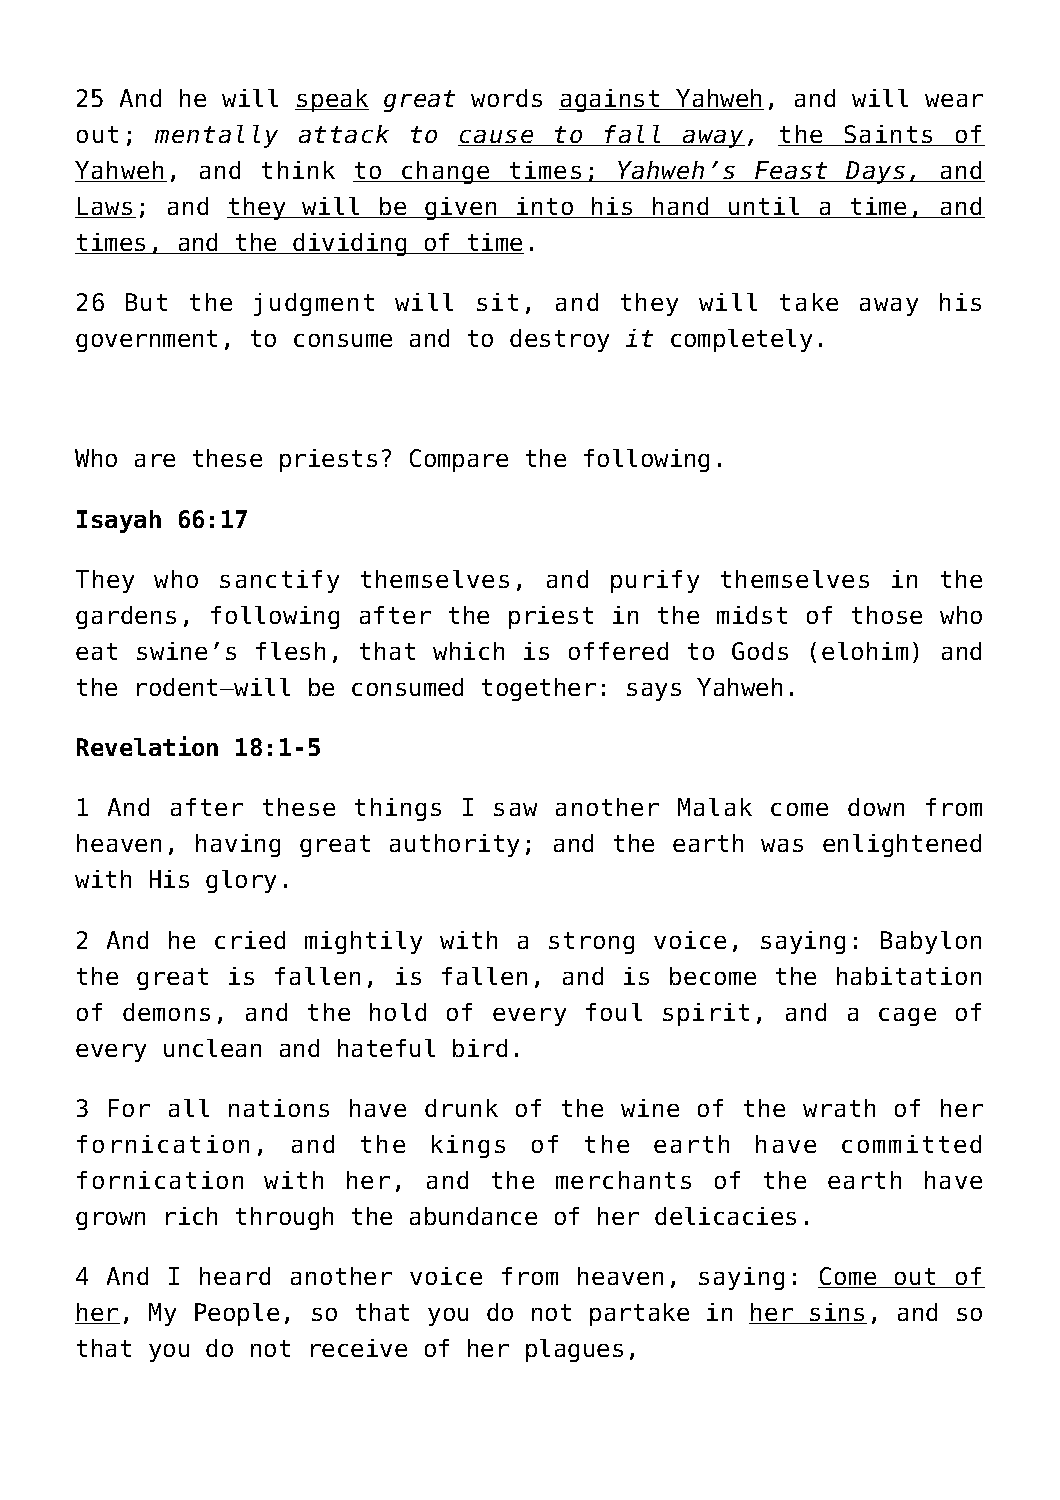 The width and height of the screenshot is (1060, 1500). What do you see at coordinates (888, 135) in the screenshot?
I see `Saints` at bounding box center [888, 135].
